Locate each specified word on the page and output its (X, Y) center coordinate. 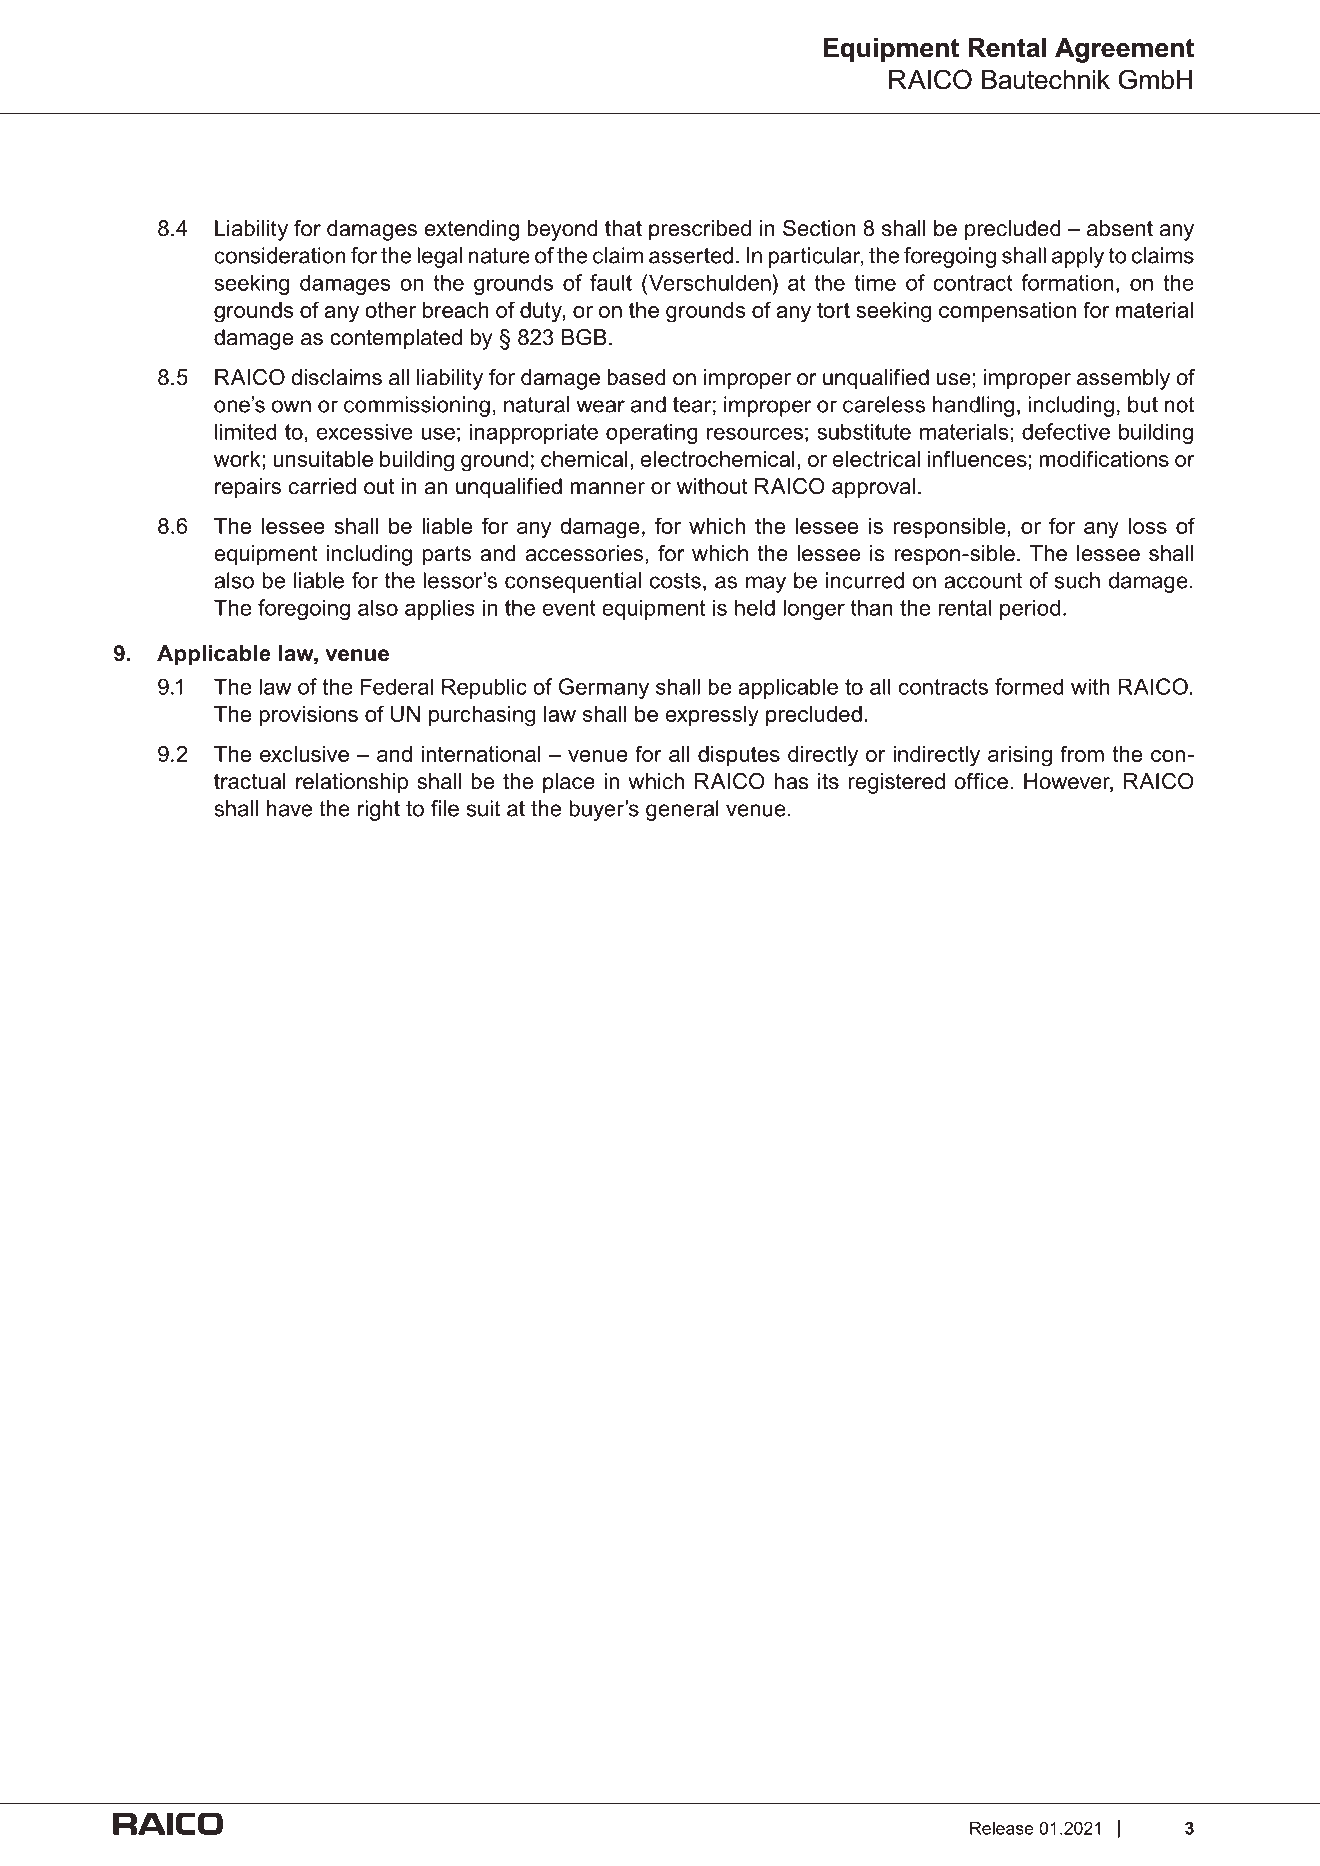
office (981, 781)
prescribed (700, 230)
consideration (280, 255)
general (682, 810)
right (379, 810)
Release (1002, 1828)
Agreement (1124, 50)
